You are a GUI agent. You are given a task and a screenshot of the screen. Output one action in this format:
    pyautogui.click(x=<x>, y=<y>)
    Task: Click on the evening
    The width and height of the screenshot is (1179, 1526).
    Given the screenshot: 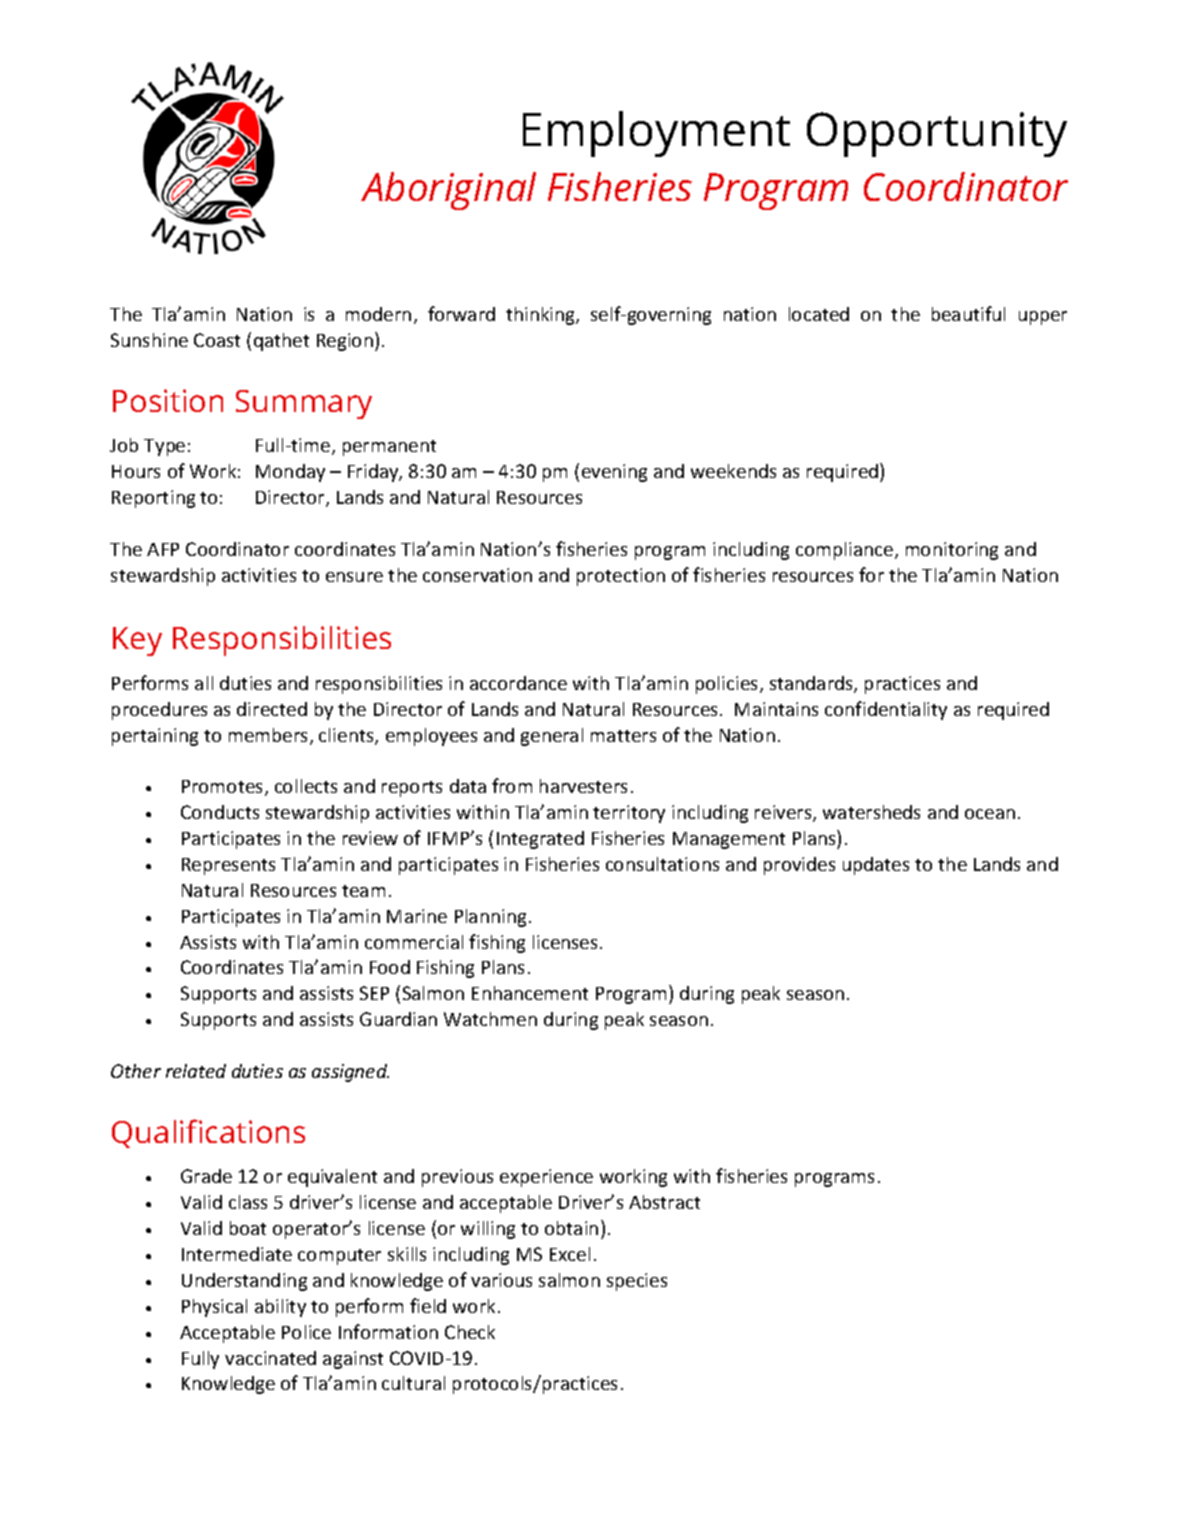 What is the action you would take?
    pyautogui.click(x=614, y=473)
